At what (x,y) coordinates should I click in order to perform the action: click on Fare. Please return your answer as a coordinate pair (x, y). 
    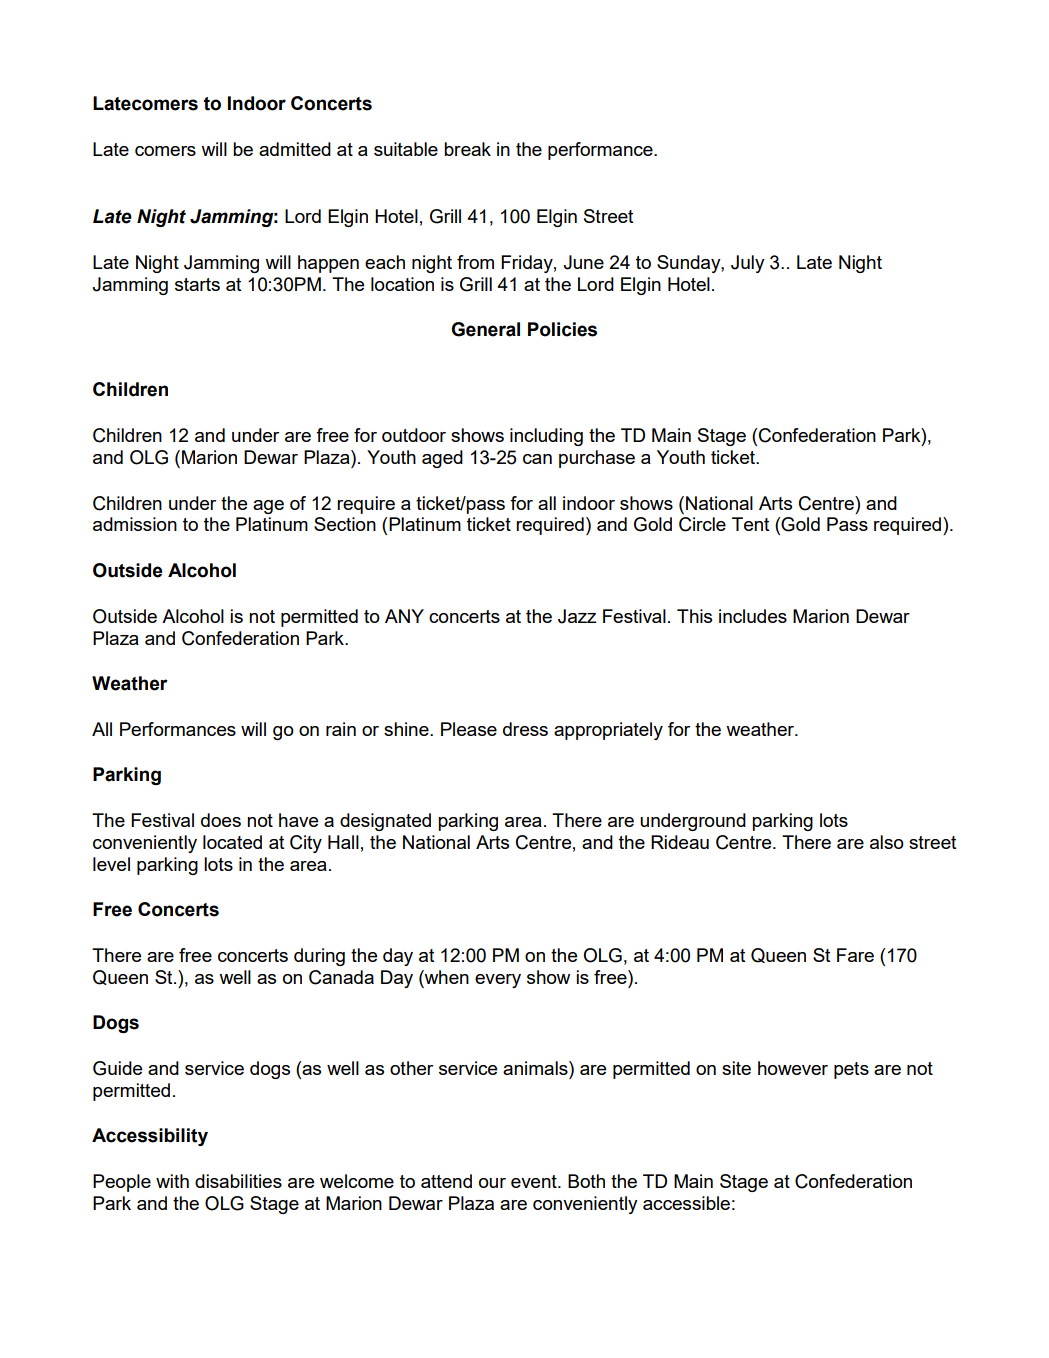
    Looking at the image, I should click on (855, 955).
